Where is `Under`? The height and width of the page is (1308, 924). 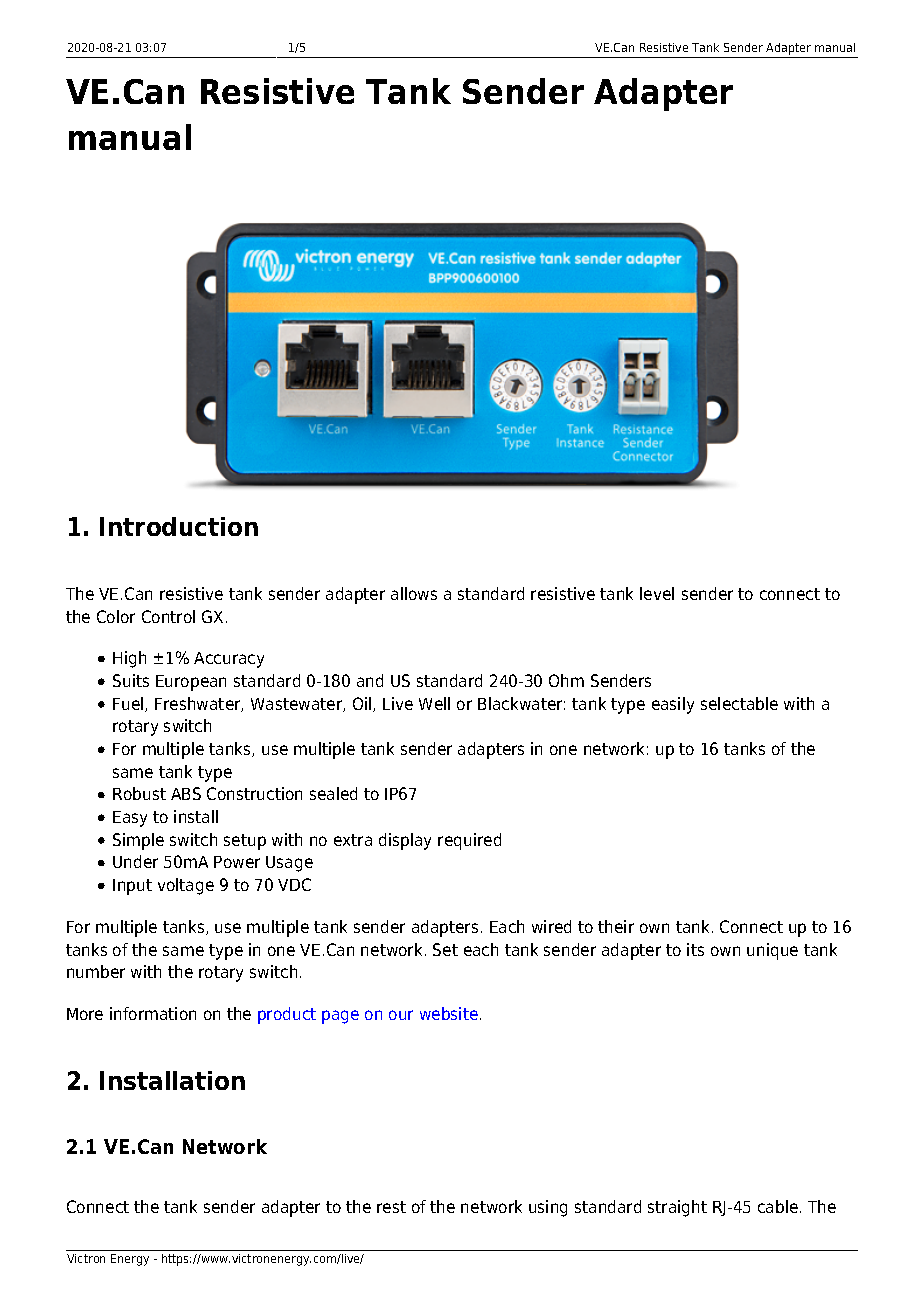
Under is located at coordinates (135, 861).
